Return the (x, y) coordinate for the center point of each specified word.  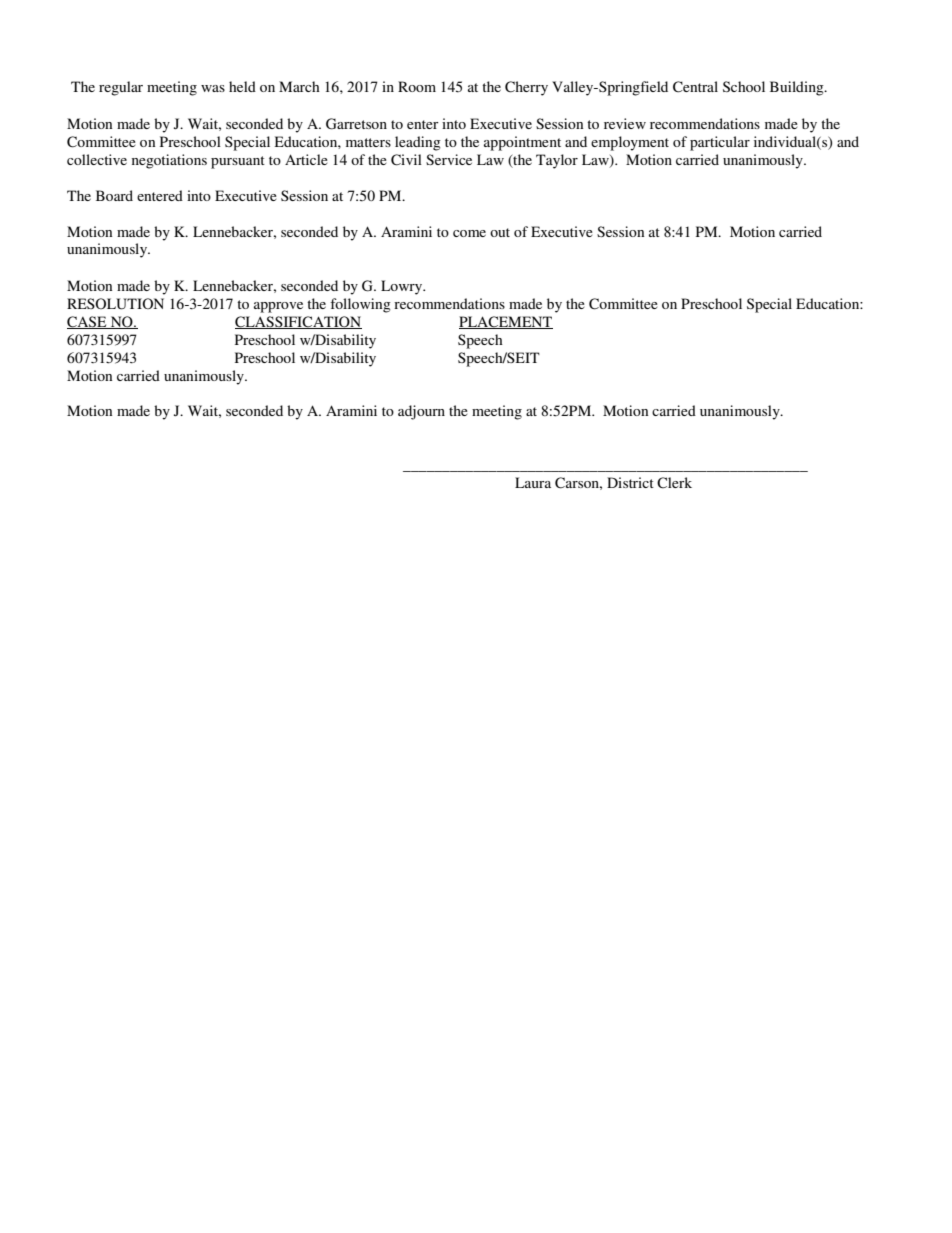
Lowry (403, 287)
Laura (533, 482)
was (213, 88)
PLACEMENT (506, 322)
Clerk (674, 483)
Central (695, 87)
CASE (88, 322)
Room (417, 86)
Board (114, 195)
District (630, 482)
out (500, 232)
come (469, 233)
